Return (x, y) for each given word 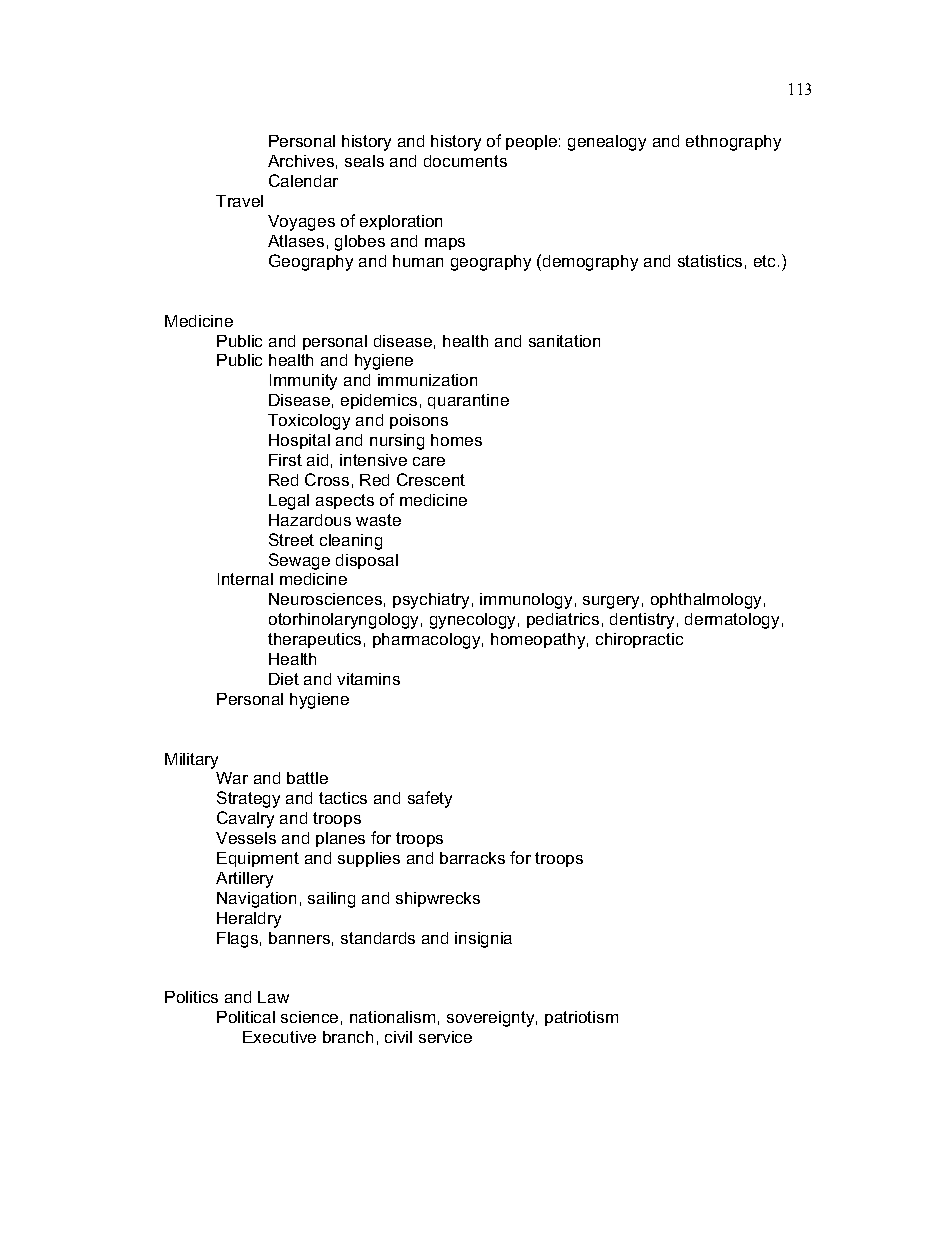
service (445, 1037)
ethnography (733, 143)
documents (465, 161)
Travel (239, 201)
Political (246, 1017)
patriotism (581, 1018)
